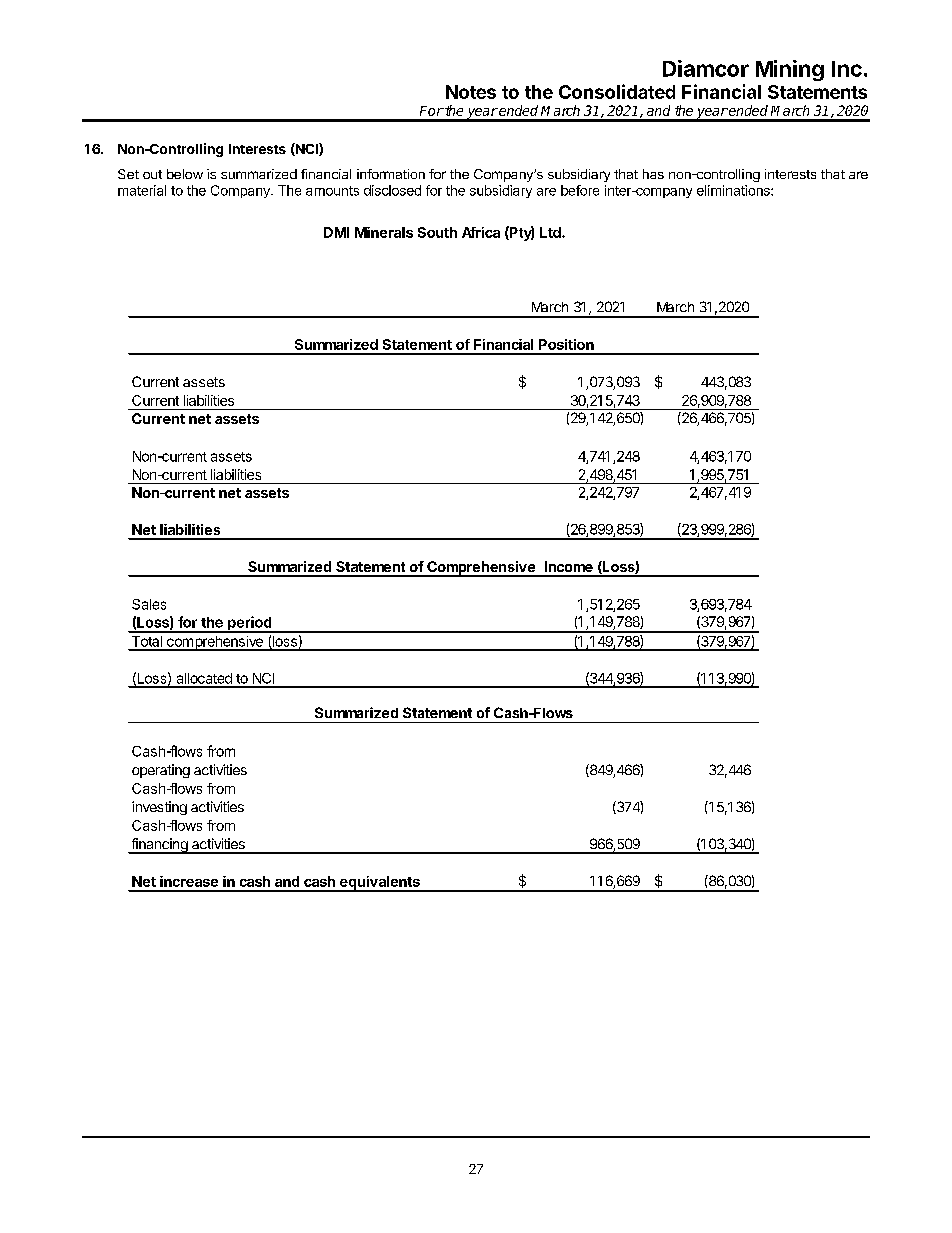 The height and width of the image is (1233, 952). What do you see at coordinates (250, 624) in the image?
I see `period` at bounding box center [250, 624].
